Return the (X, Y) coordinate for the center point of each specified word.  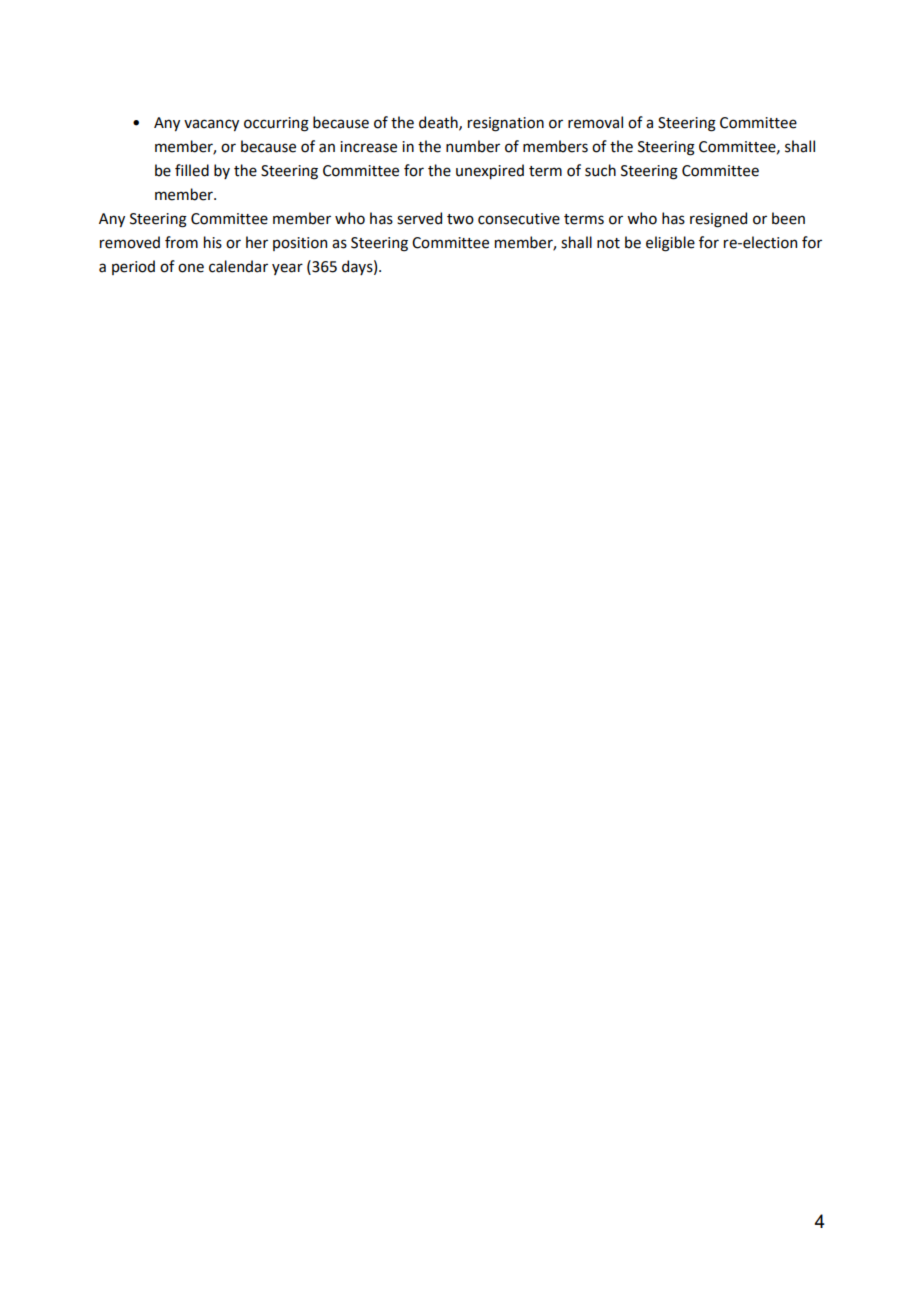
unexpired (490, 171)
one (191, 268)
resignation (506, 124)
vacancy (211, 125)
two (460, 219)
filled (192, 170)
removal (595, 122)
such (600, 170)
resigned (718, 220)
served (419, 218)
